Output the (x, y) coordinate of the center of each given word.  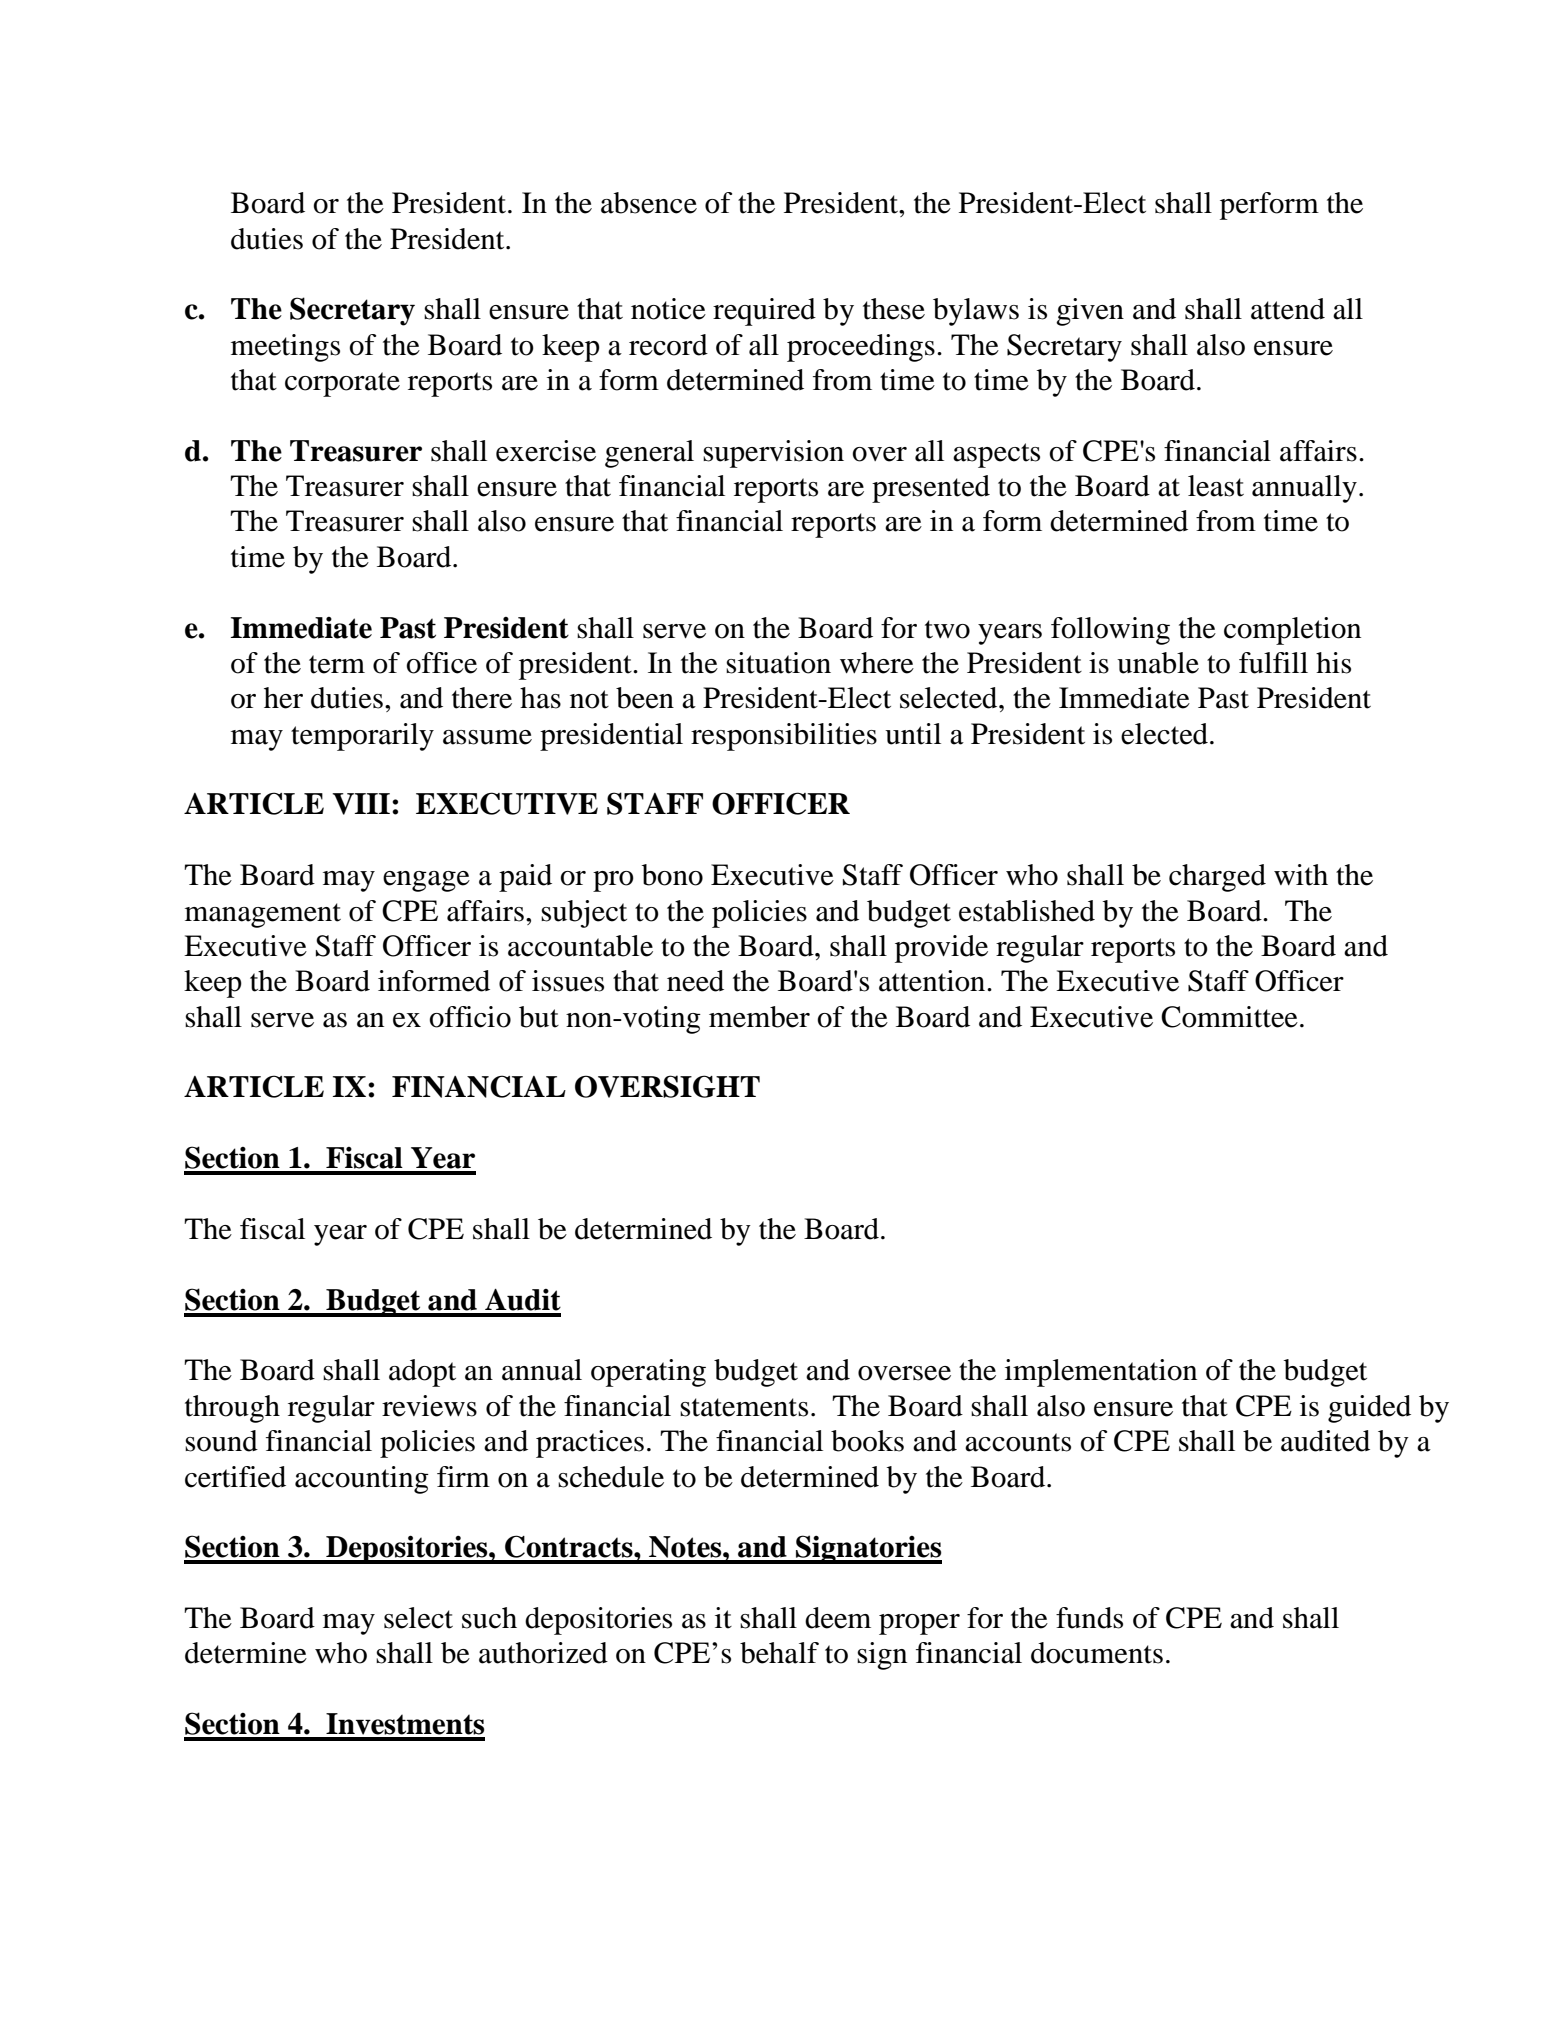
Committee (1229, 1017)
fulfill (1273, 663)
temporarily (362, 737)
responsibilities (784, 737)
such (489, 1618)
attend (1288, 309)
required (764, 312)
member (759, 1017)
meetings (285, 348)
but (539, 1017)
